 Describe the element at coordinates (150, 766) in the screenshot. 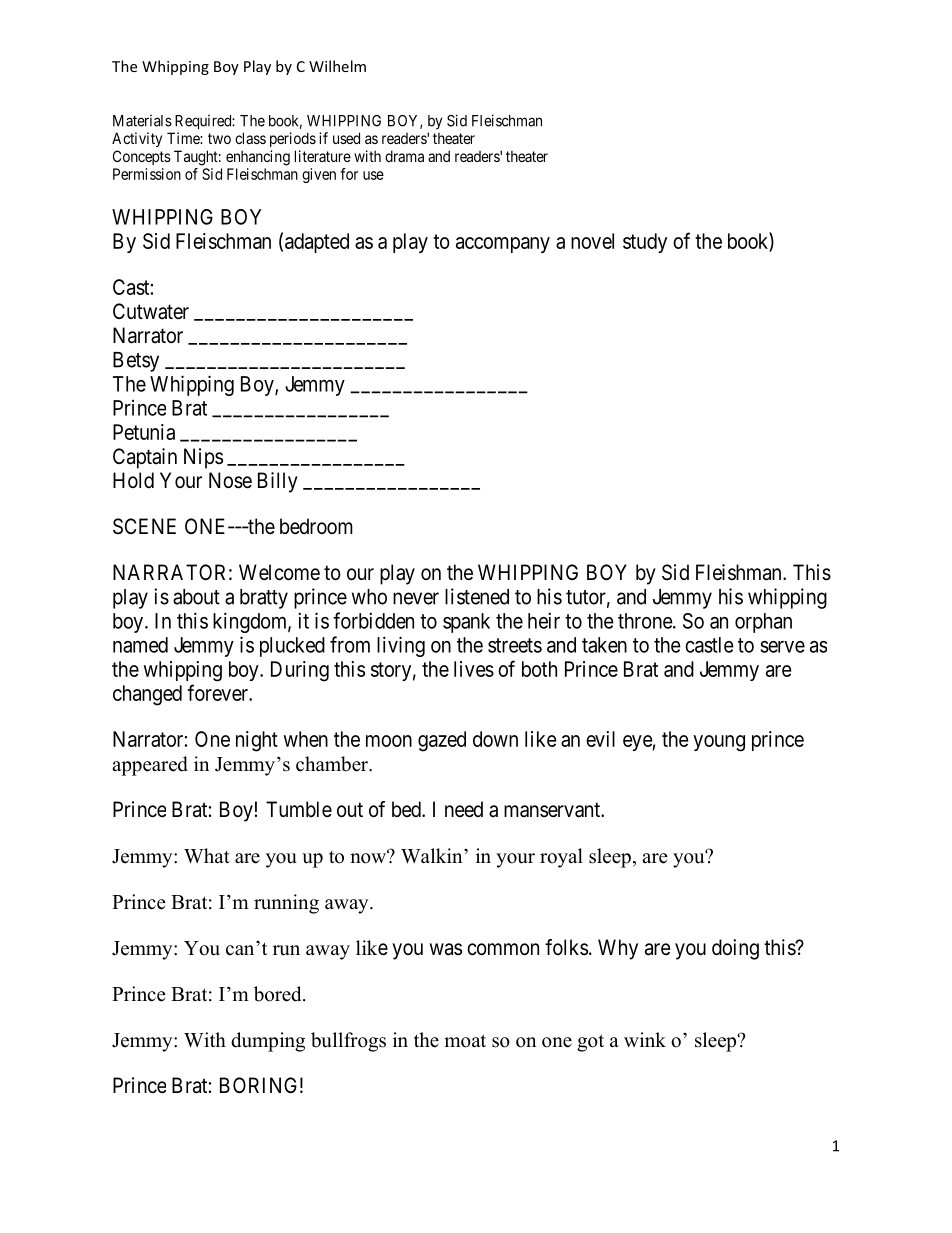

I see `appeared` at that location.
